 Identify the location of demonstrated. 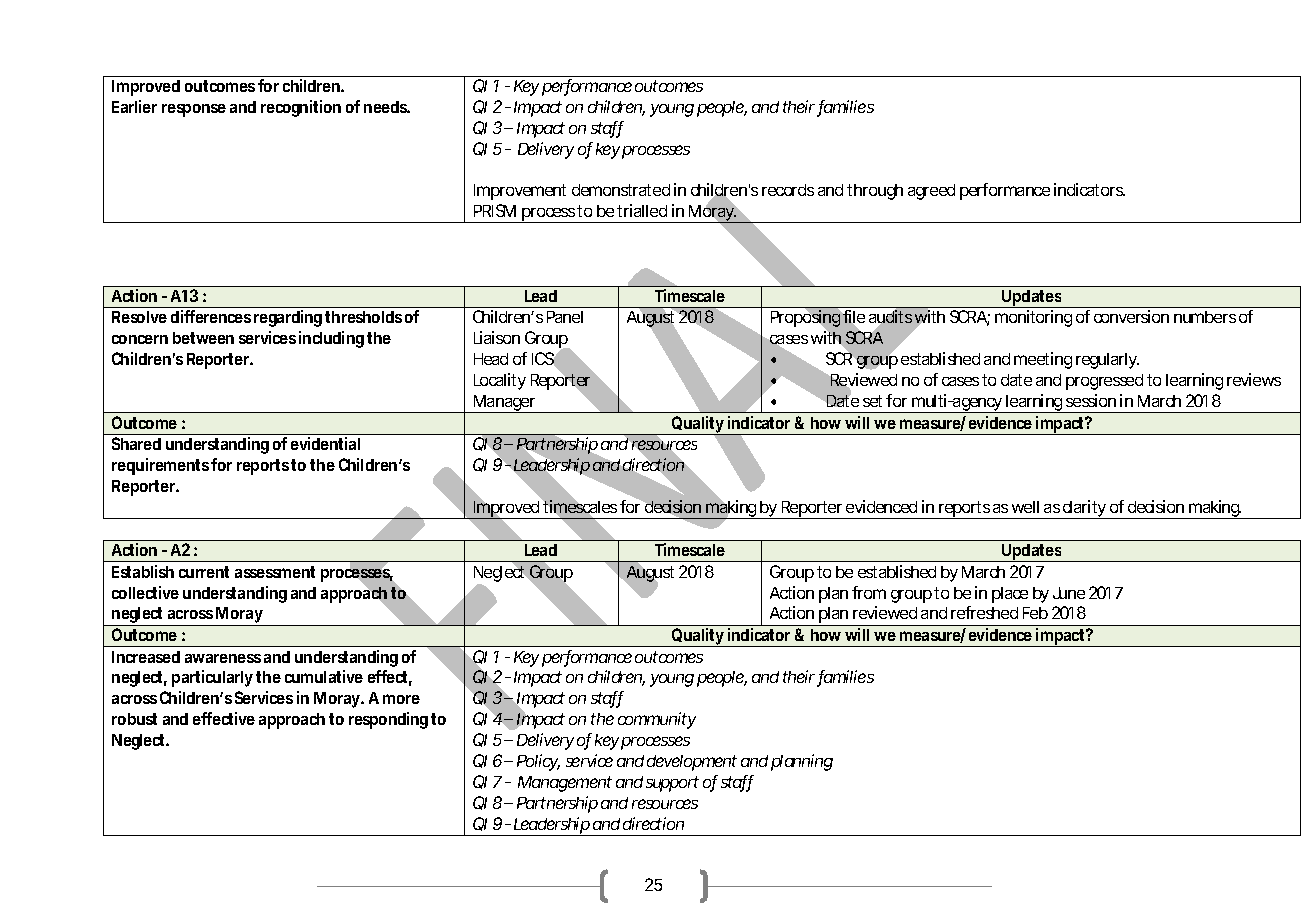
(621, 190).
